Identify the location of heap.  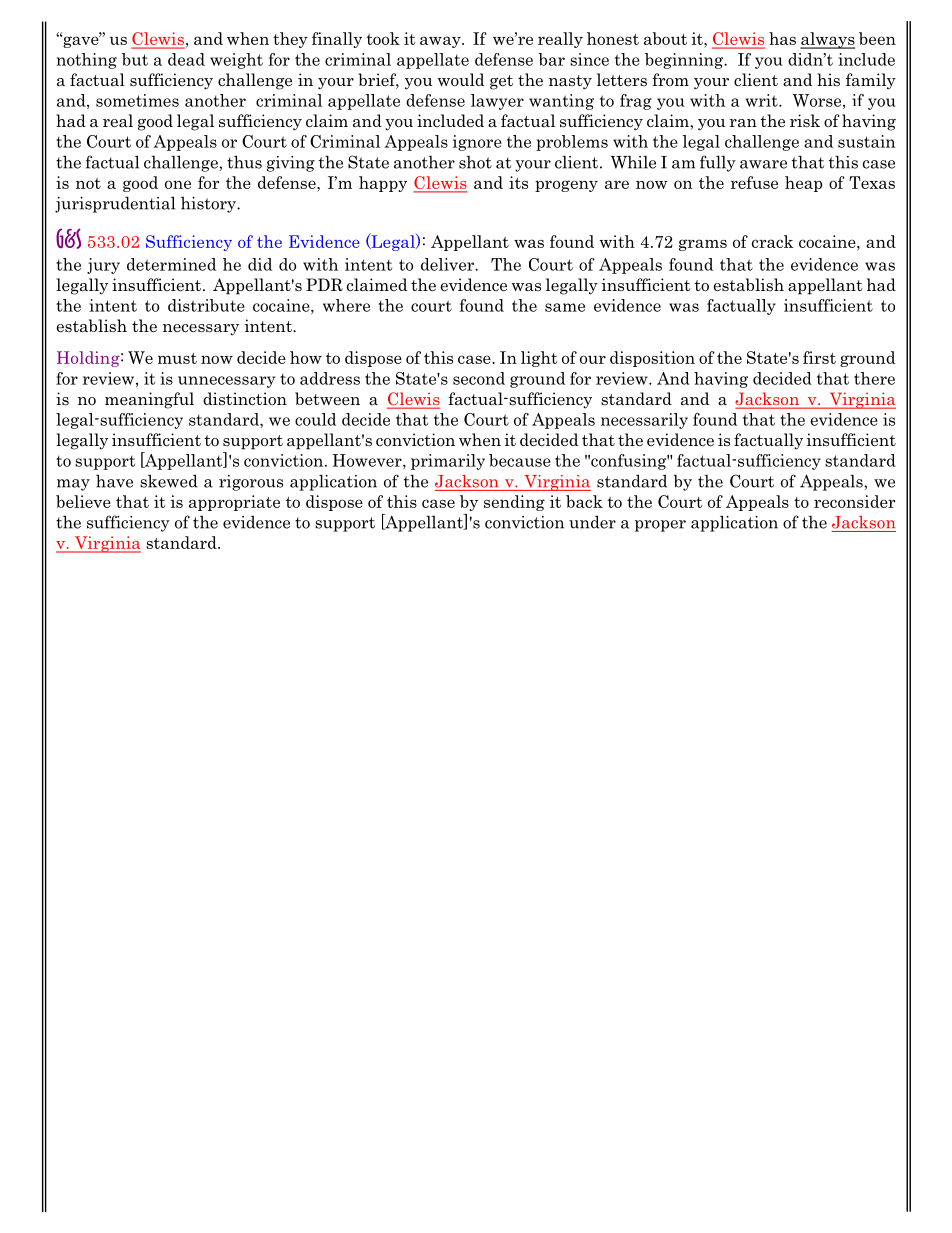
(803, 184).
